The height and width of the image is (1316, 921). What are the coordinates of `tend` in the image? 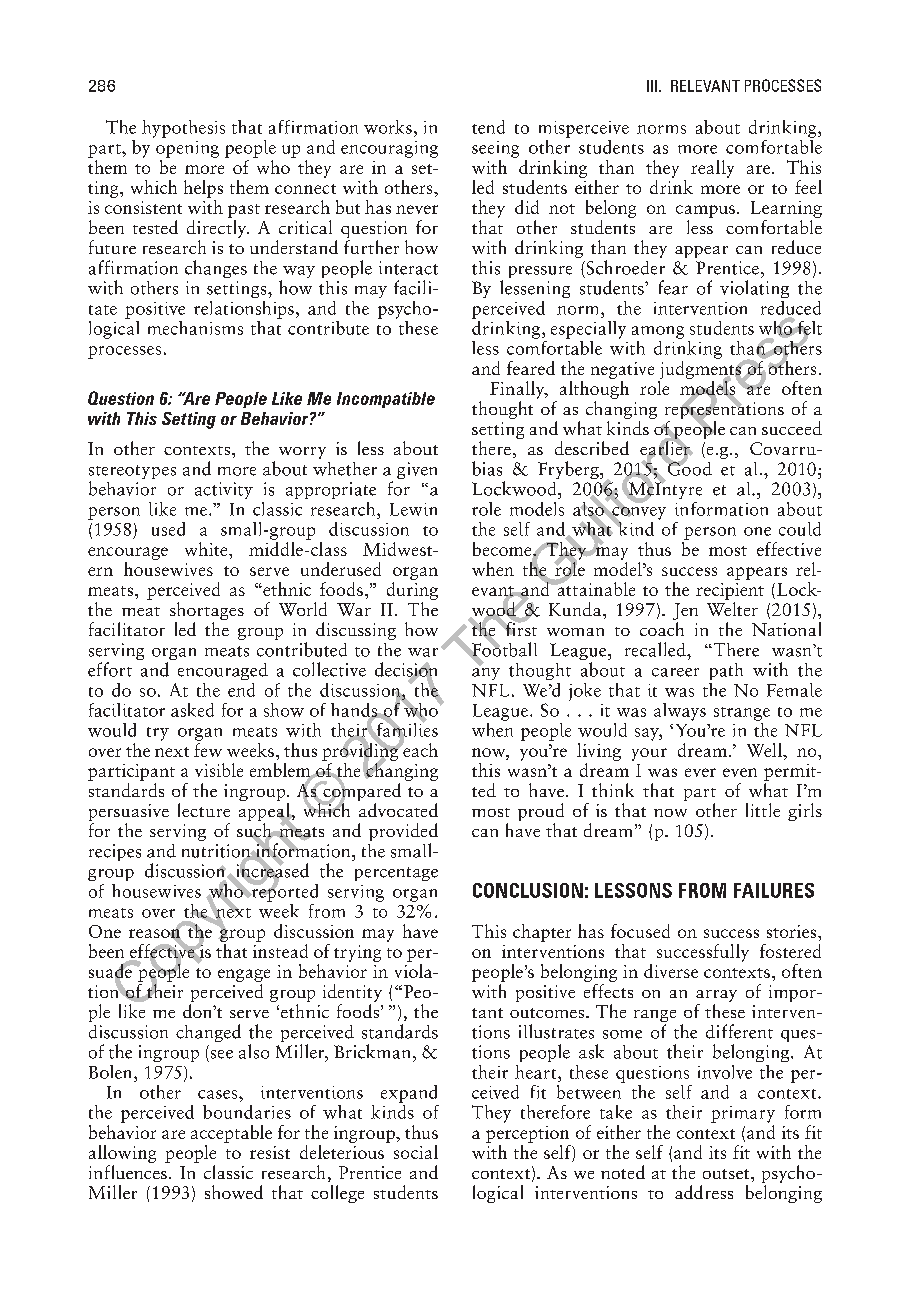 It's located at (488, 127).
